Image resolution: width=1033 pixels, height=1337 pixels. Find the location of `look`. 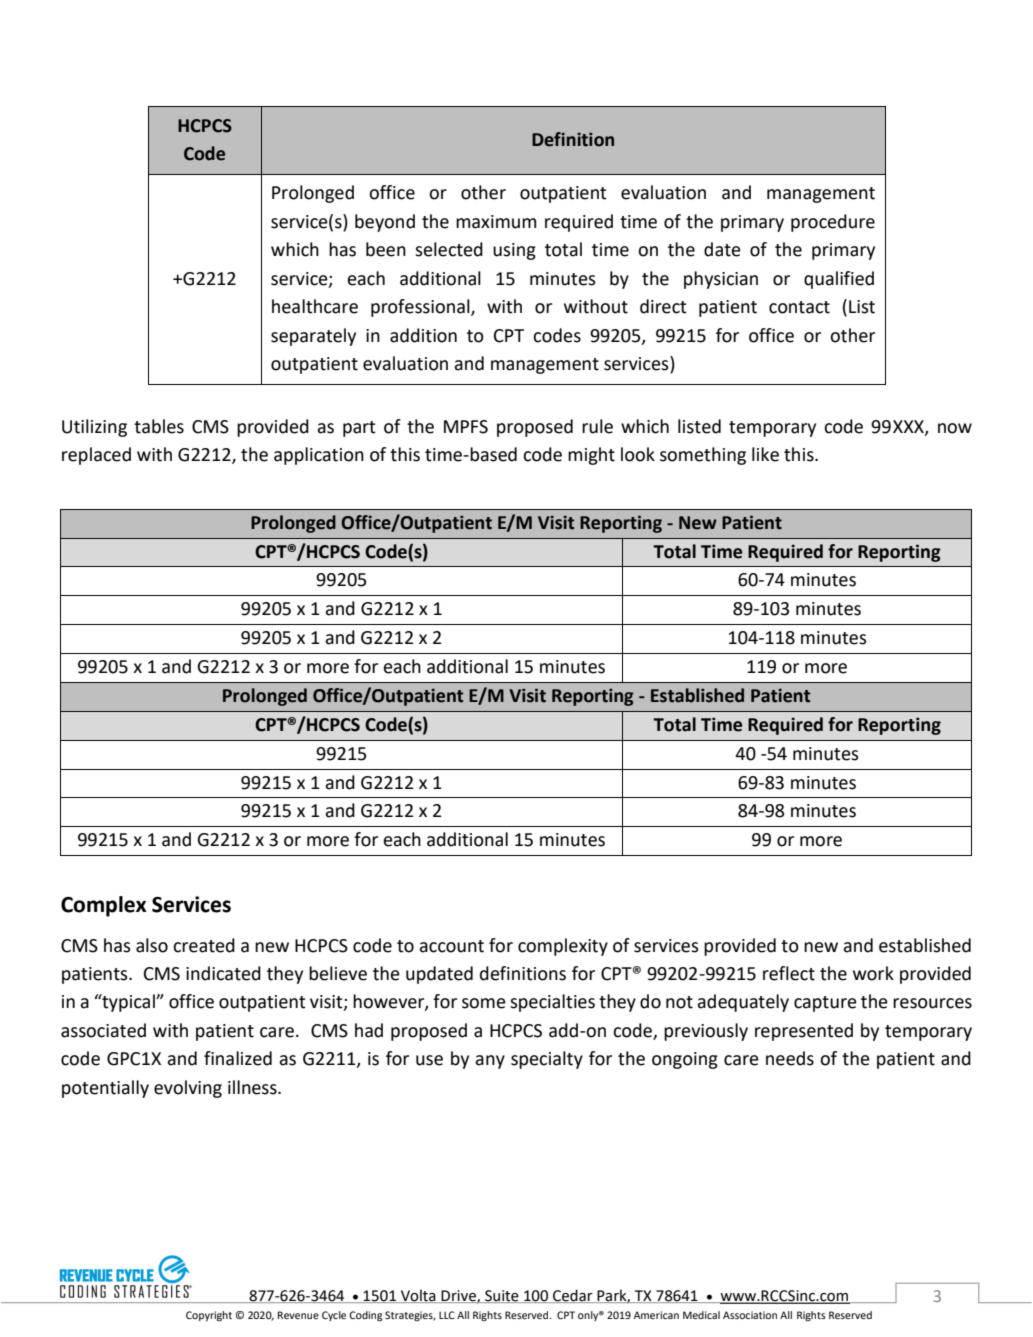

look is located at coordinates (638, 454).
